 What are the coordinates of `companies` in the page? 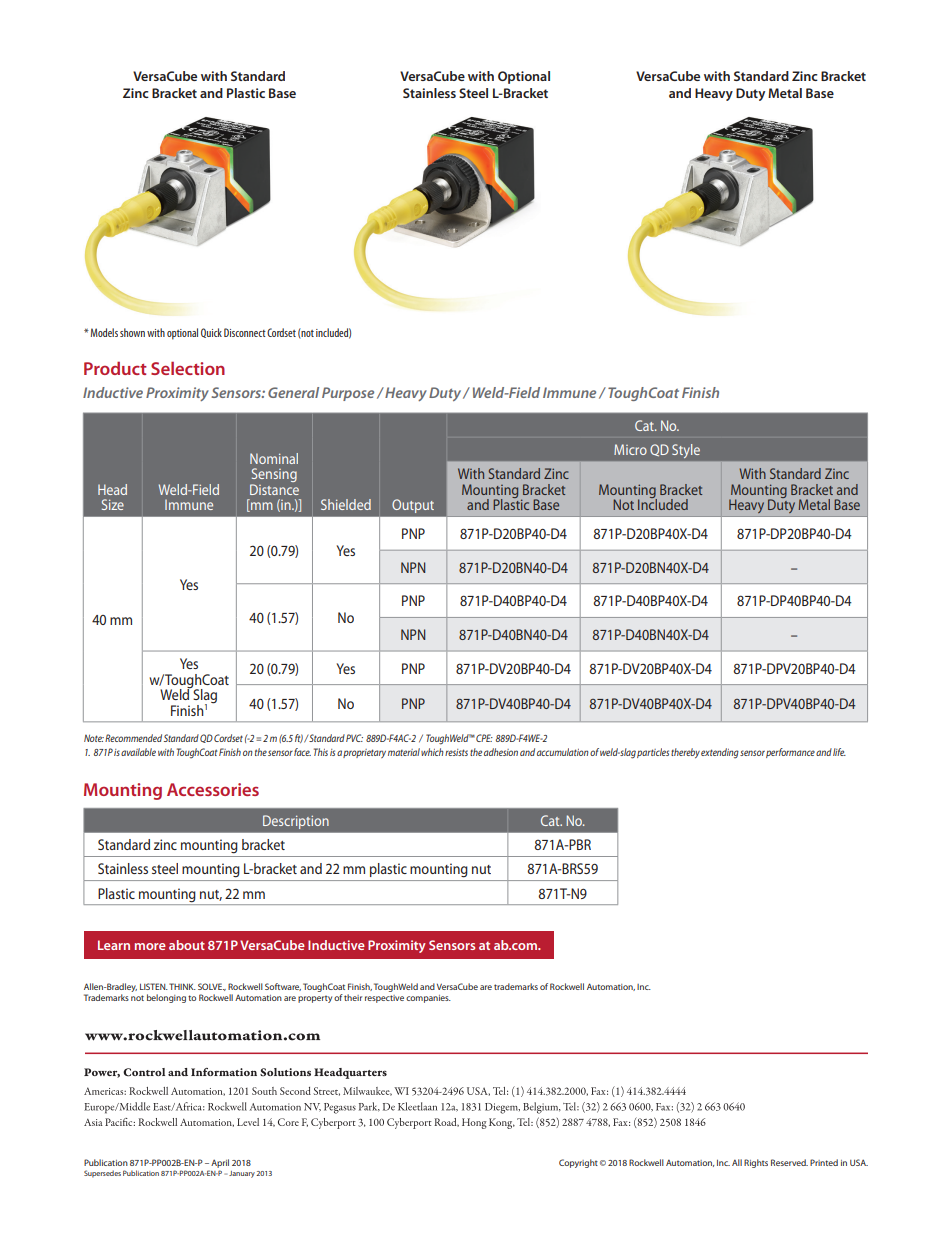 It's located at (428, 999).
